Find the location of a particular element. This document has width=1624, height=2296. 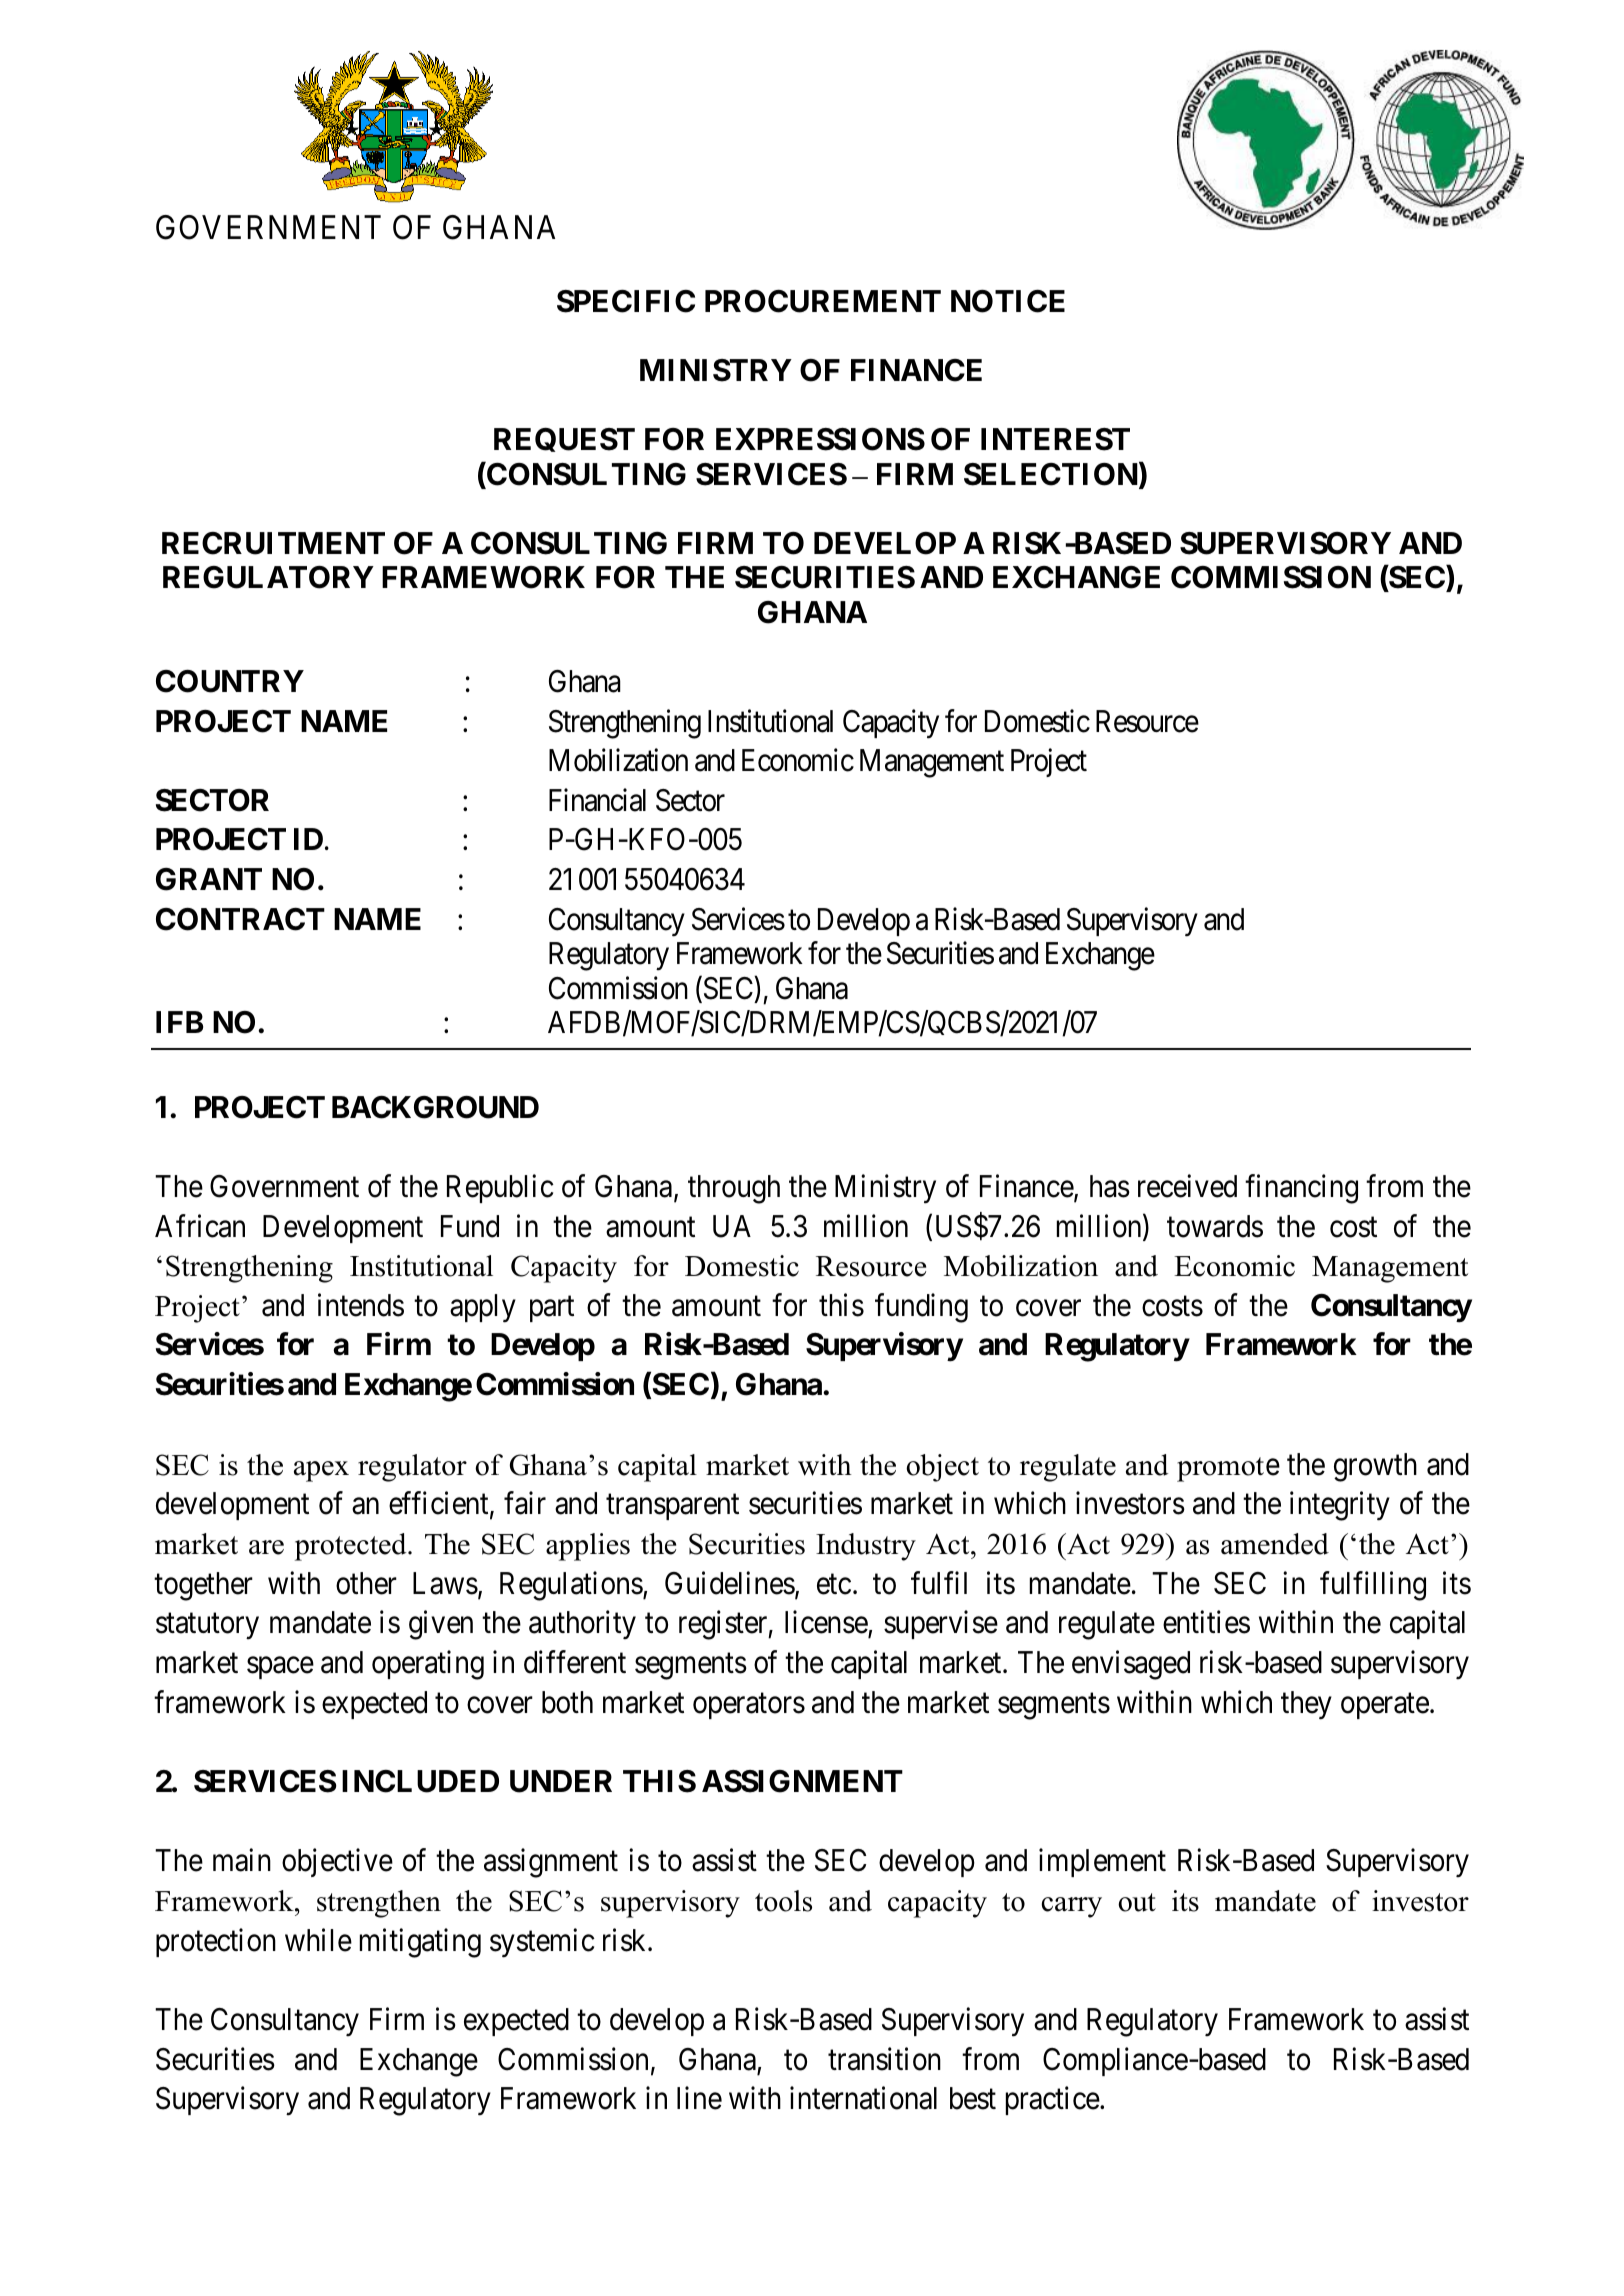

INTEREST is located at coordinates (1055, 439).
